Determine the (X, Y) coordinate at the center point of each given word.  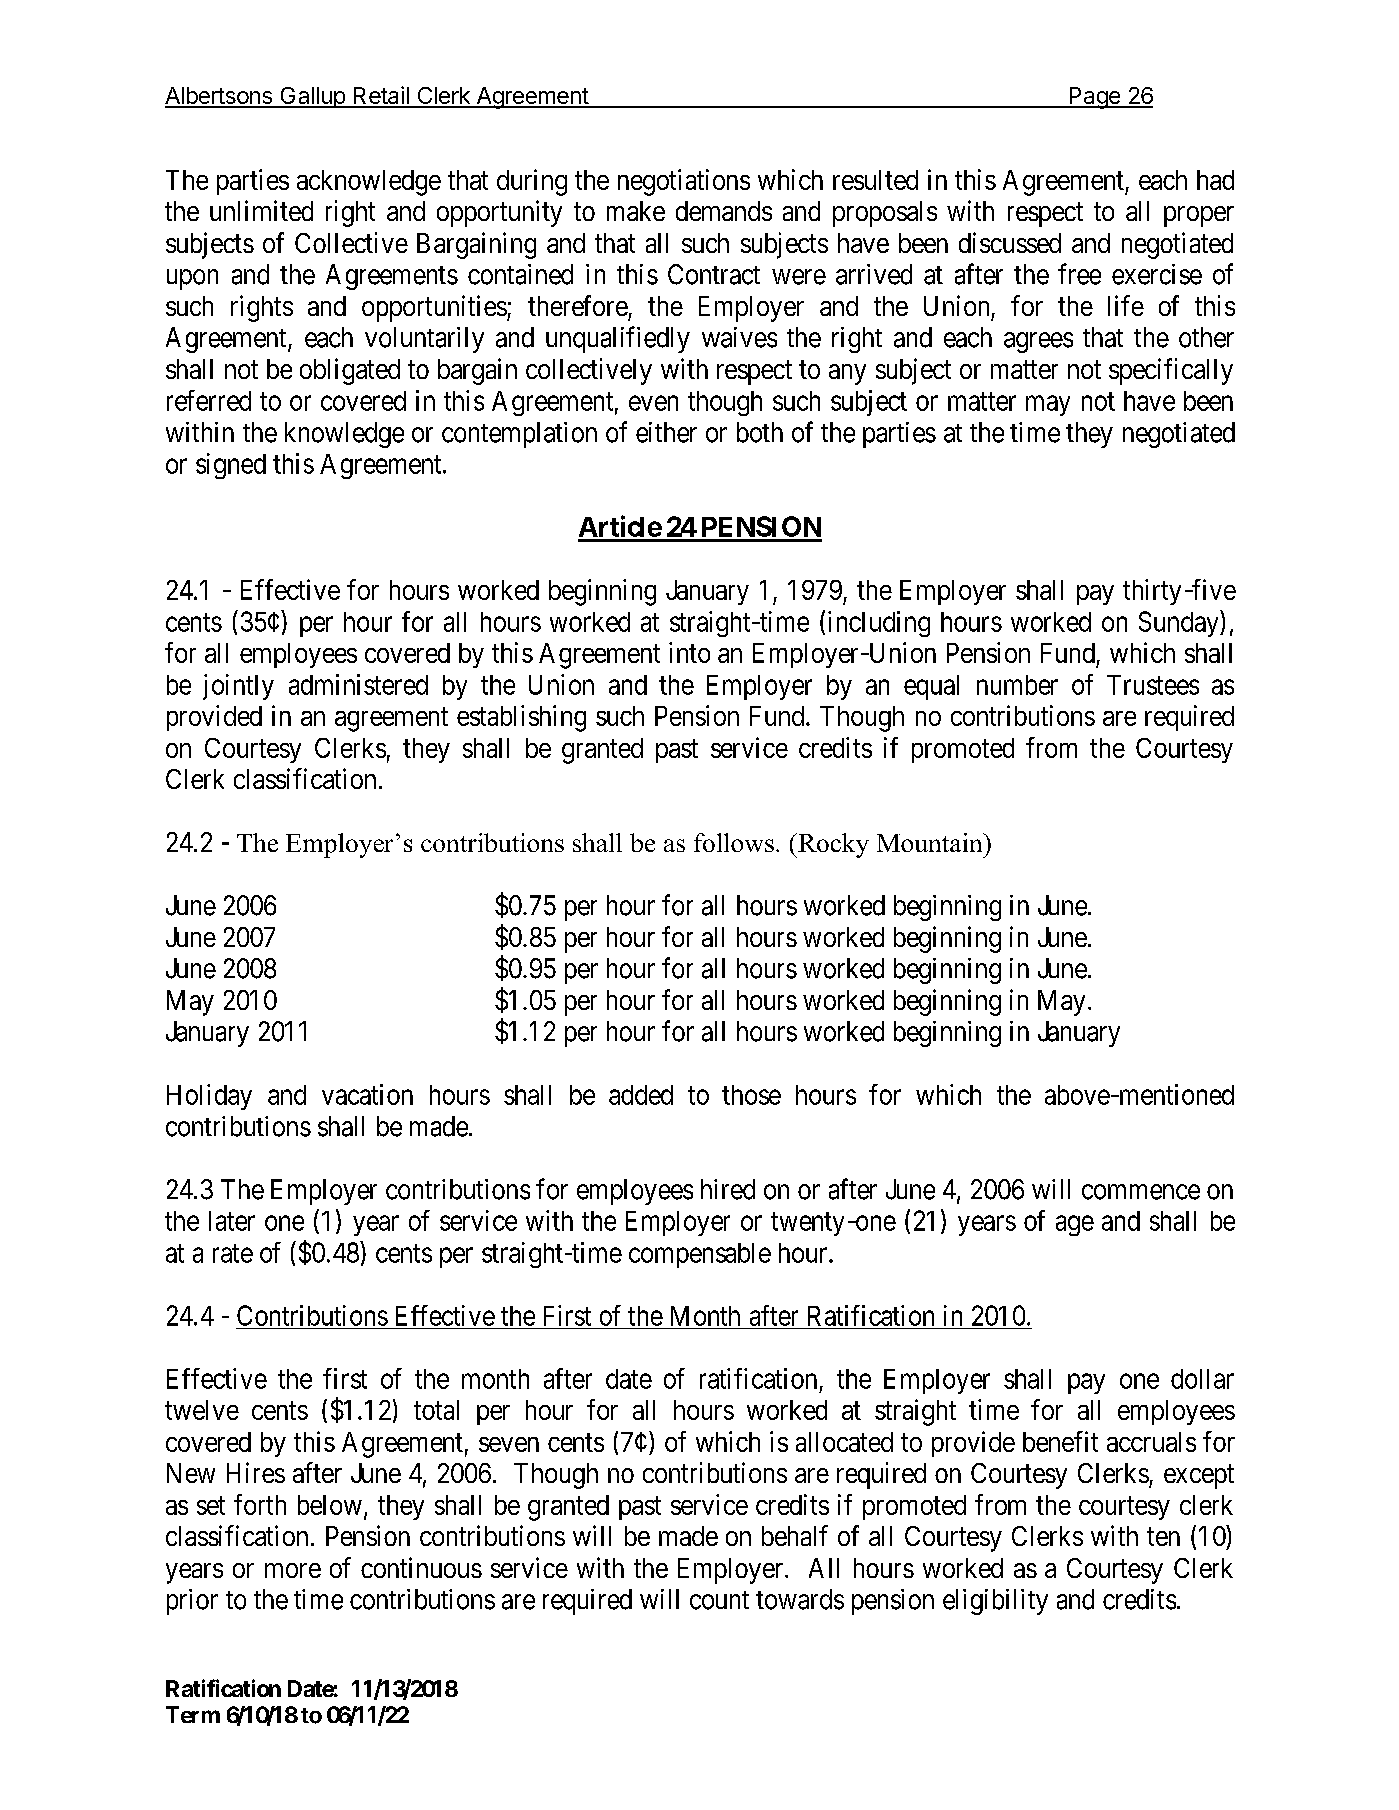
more (293, 1570)
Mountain (931, 842)
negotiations (684, 182)
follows (734, 842)
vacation (367, 1094)
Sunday (1180, 623)
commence (1141, 1192)
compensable (700, 1255)
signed (231, 466)
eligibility (995, 1602)
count (719, 1600)
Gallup (312, 97)
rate (233, 1253)
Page (1094, 98)
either (666, 432)
